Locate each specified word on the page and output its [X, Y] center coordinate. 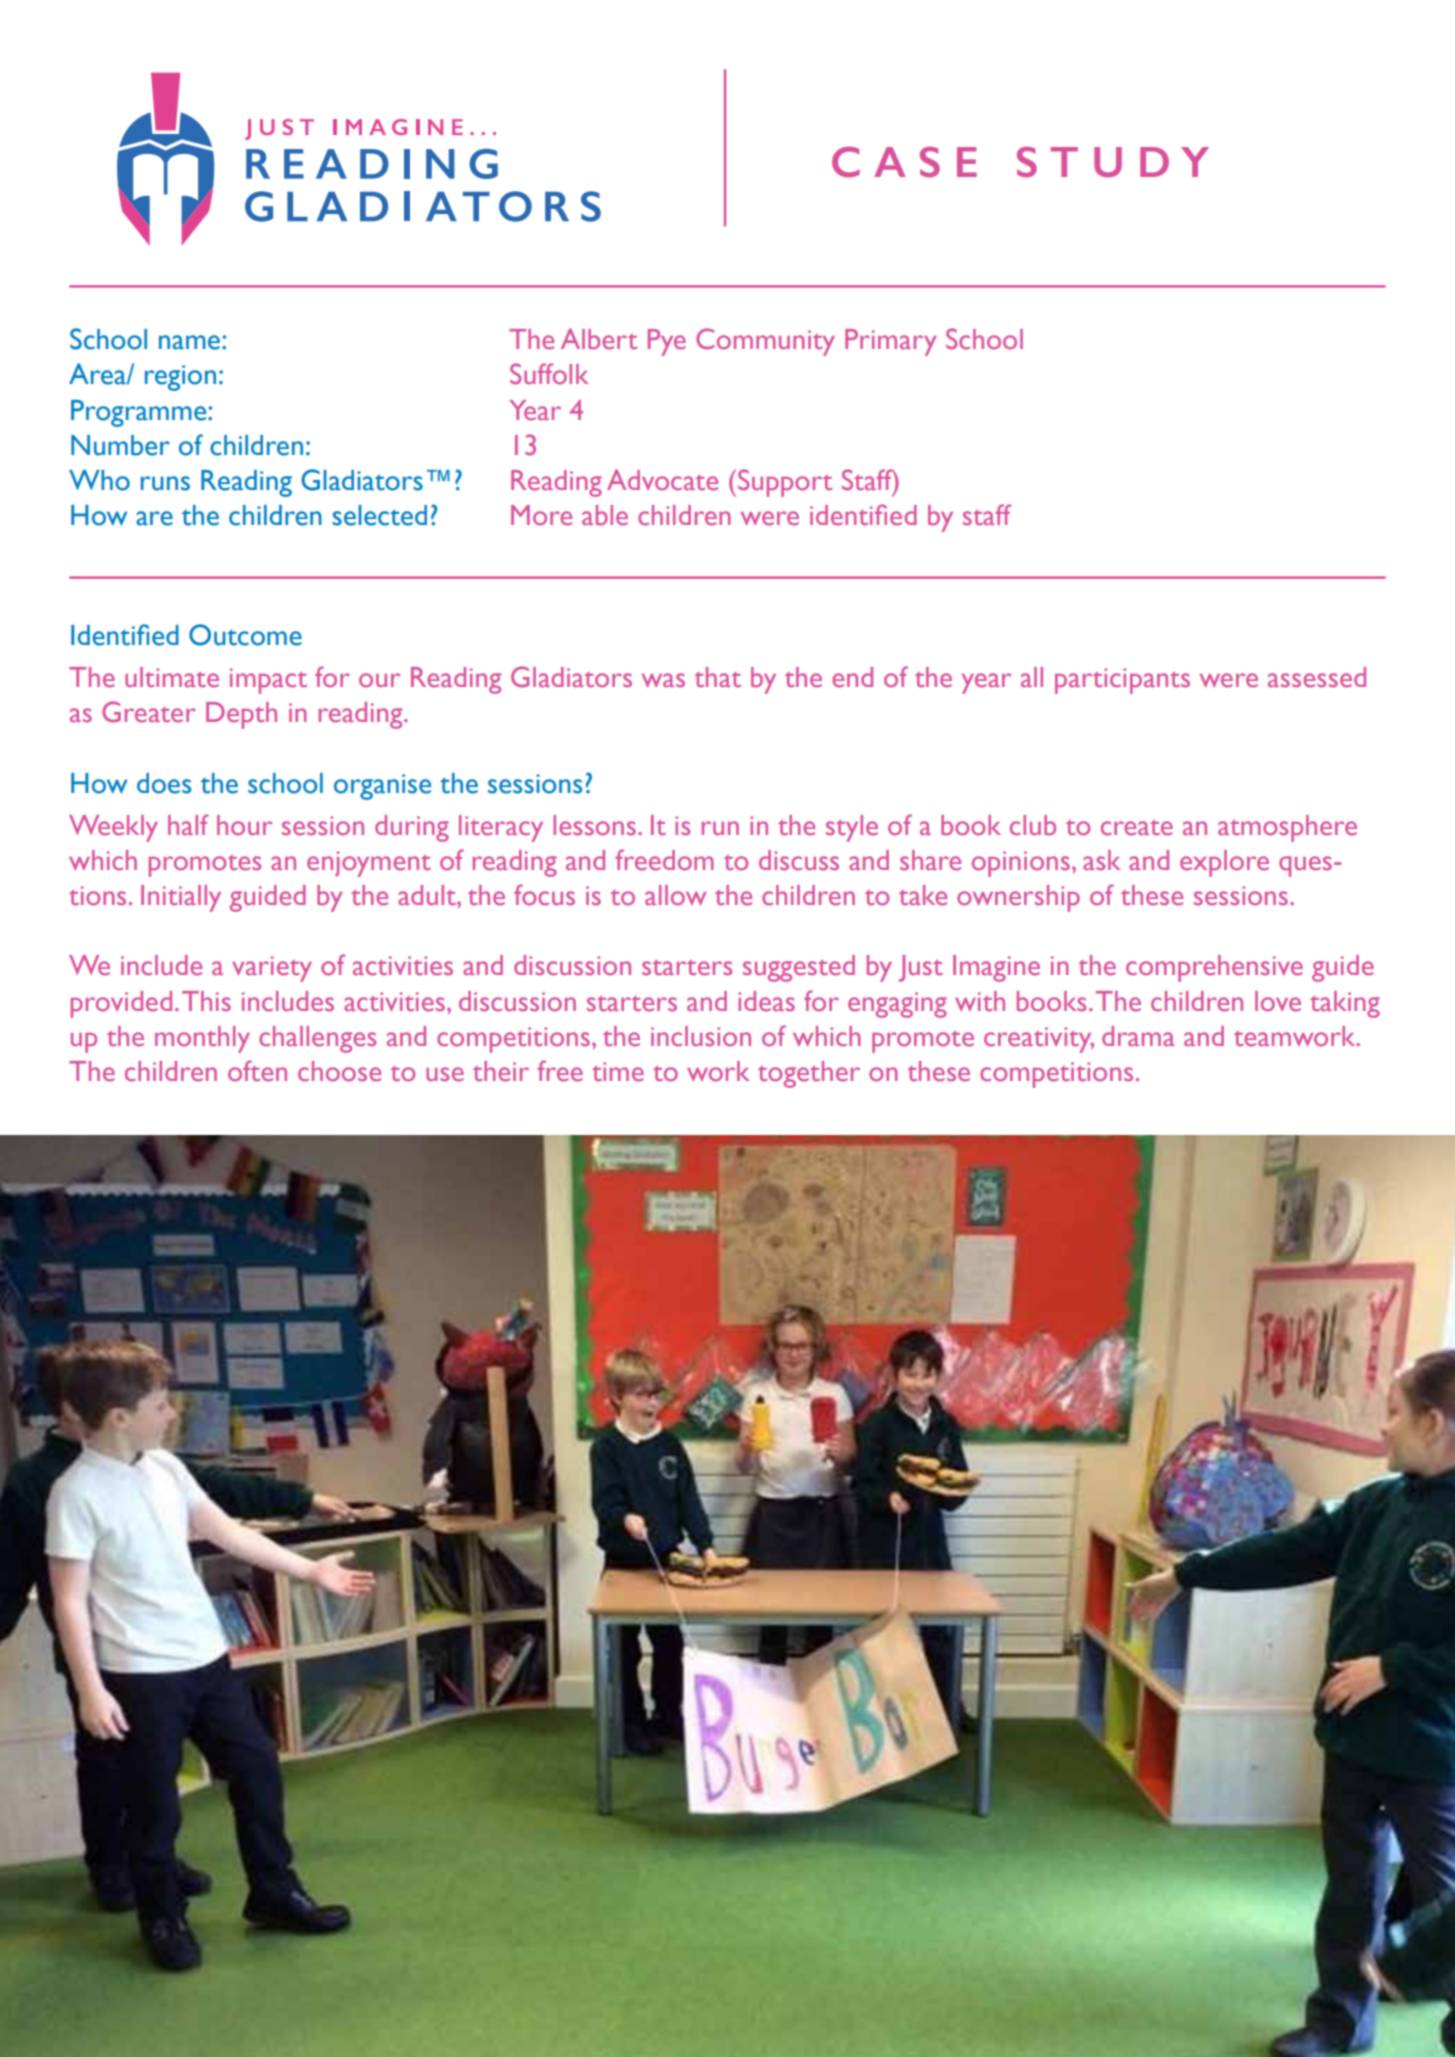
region [180, 378]
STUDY [1113, 162]
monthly [202, 1039]
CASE [904, 162]
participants [1122, 681]
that [717, 677]
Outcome [245, 635]
